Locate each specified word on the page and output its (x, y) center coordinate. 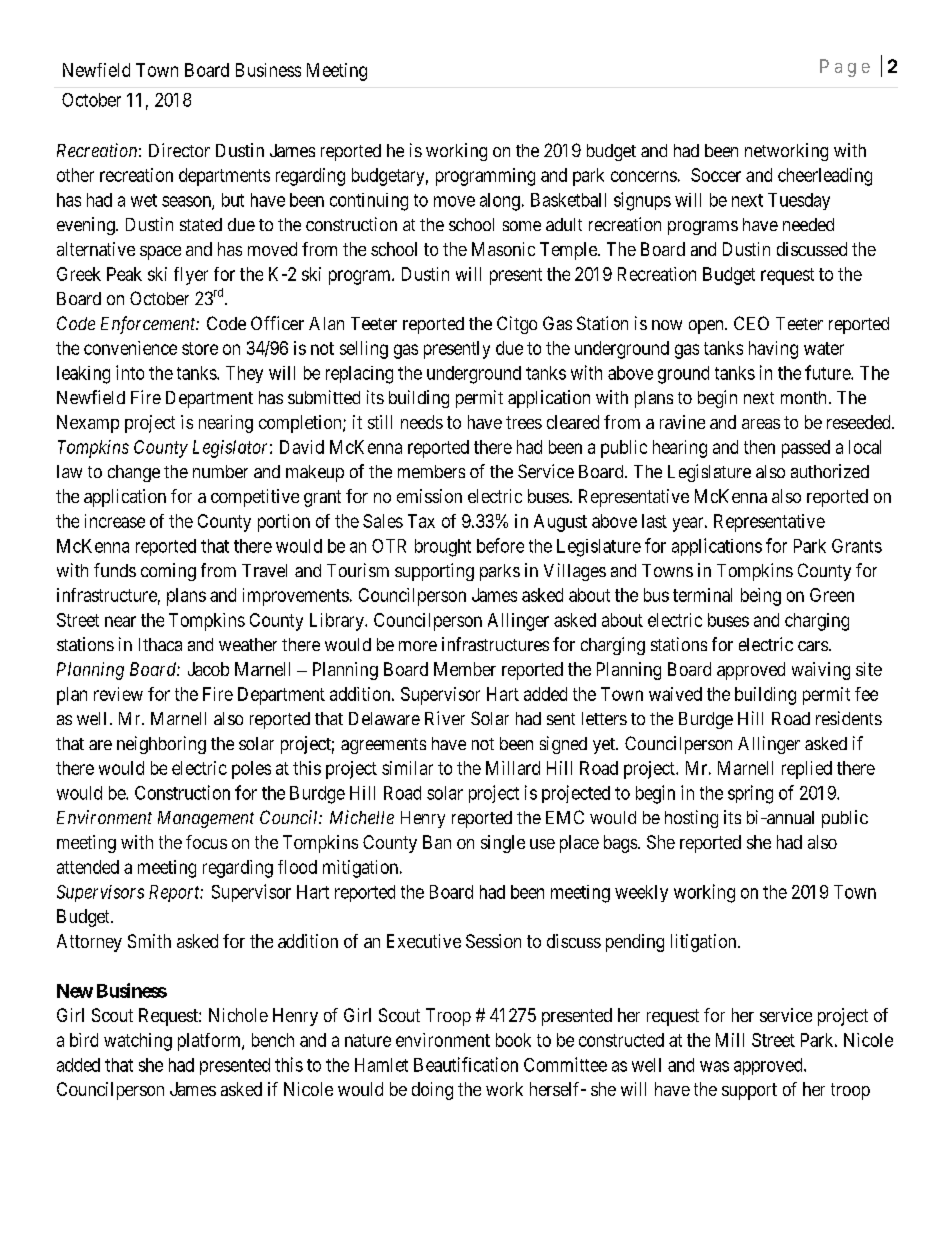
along (500, 202)
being (761, 597)
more (418, 646)
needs (422, 422)
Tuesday (799, 201)
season (187, 202)
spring (750, 794)
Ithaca (160, 644)
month (803, 397)
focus (206, 842)
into (130, 372)
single (503, 844)
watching (138, 1042)
